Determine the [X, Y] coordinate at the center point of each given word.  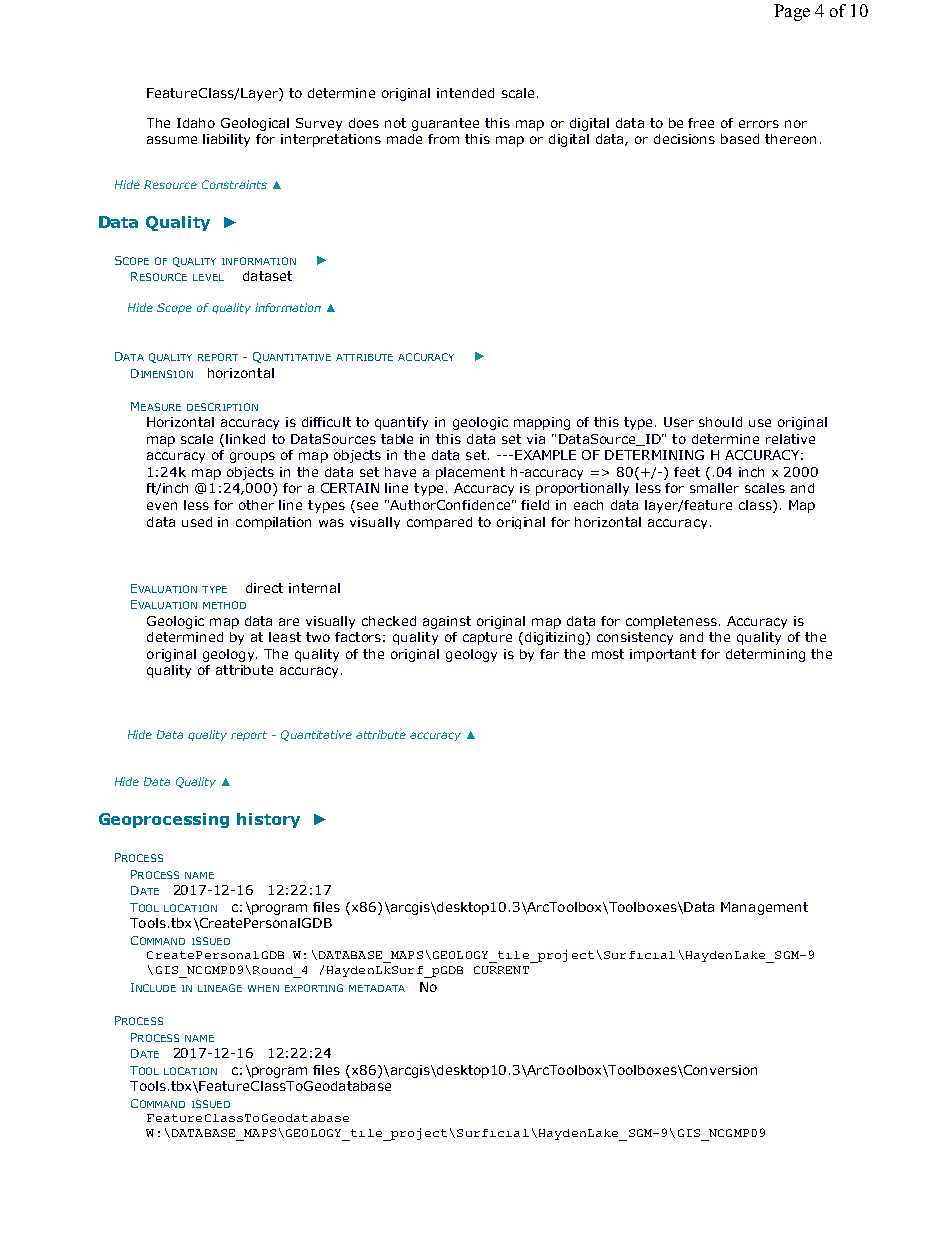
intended [465, 93]
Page [792, 12]
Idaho [196, 123]
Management [764, 908]
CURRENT [501, 970]
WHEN [263, 988]
